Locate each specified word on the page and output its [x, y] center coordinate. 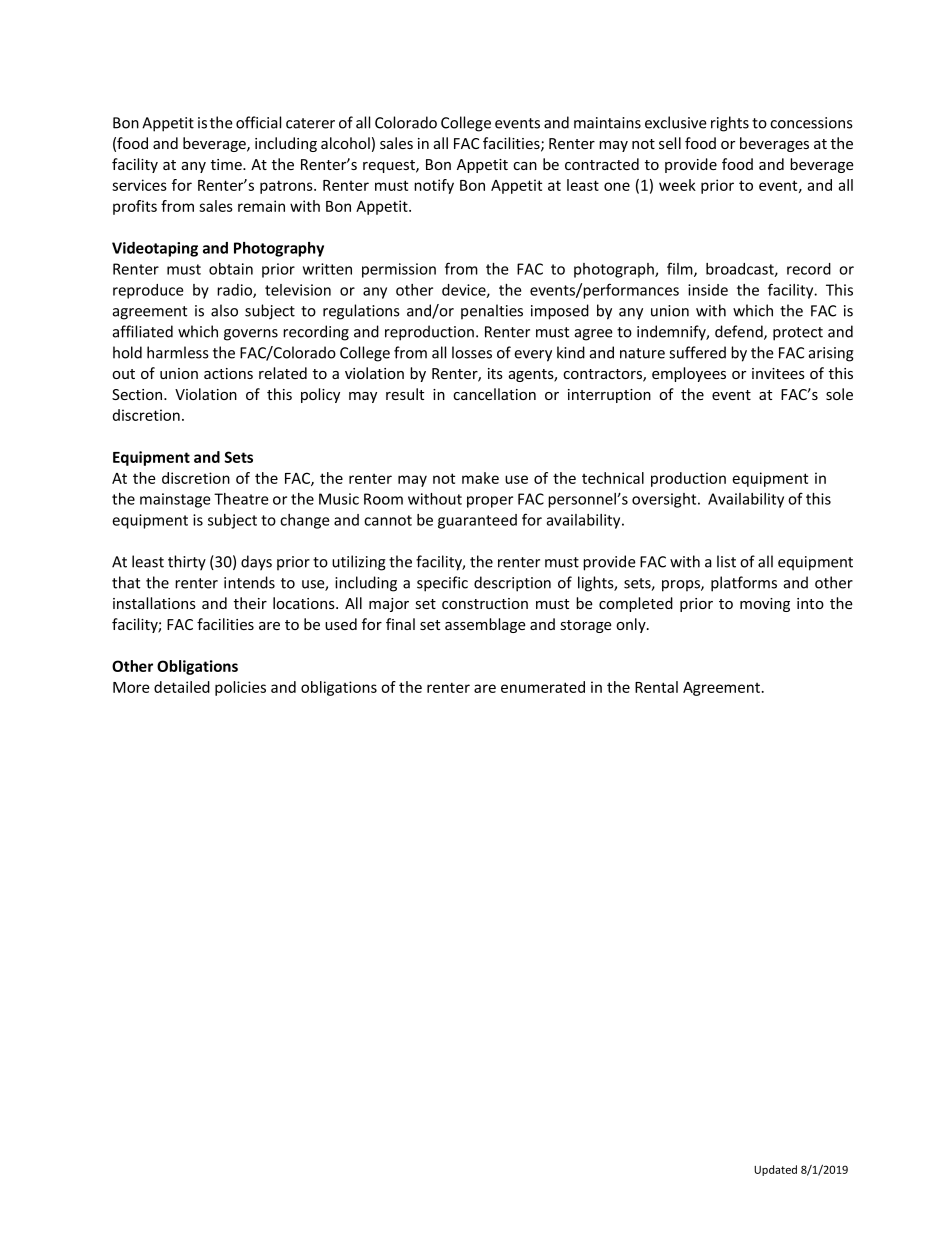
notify [434, 186]
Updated [775, 1170]
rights [730, 124]
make [480, 478]
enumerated [543, 687]
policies [240, 688]
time [227, 164]
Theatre [241, 499]
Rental [656, 687]
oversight [665, 500]
